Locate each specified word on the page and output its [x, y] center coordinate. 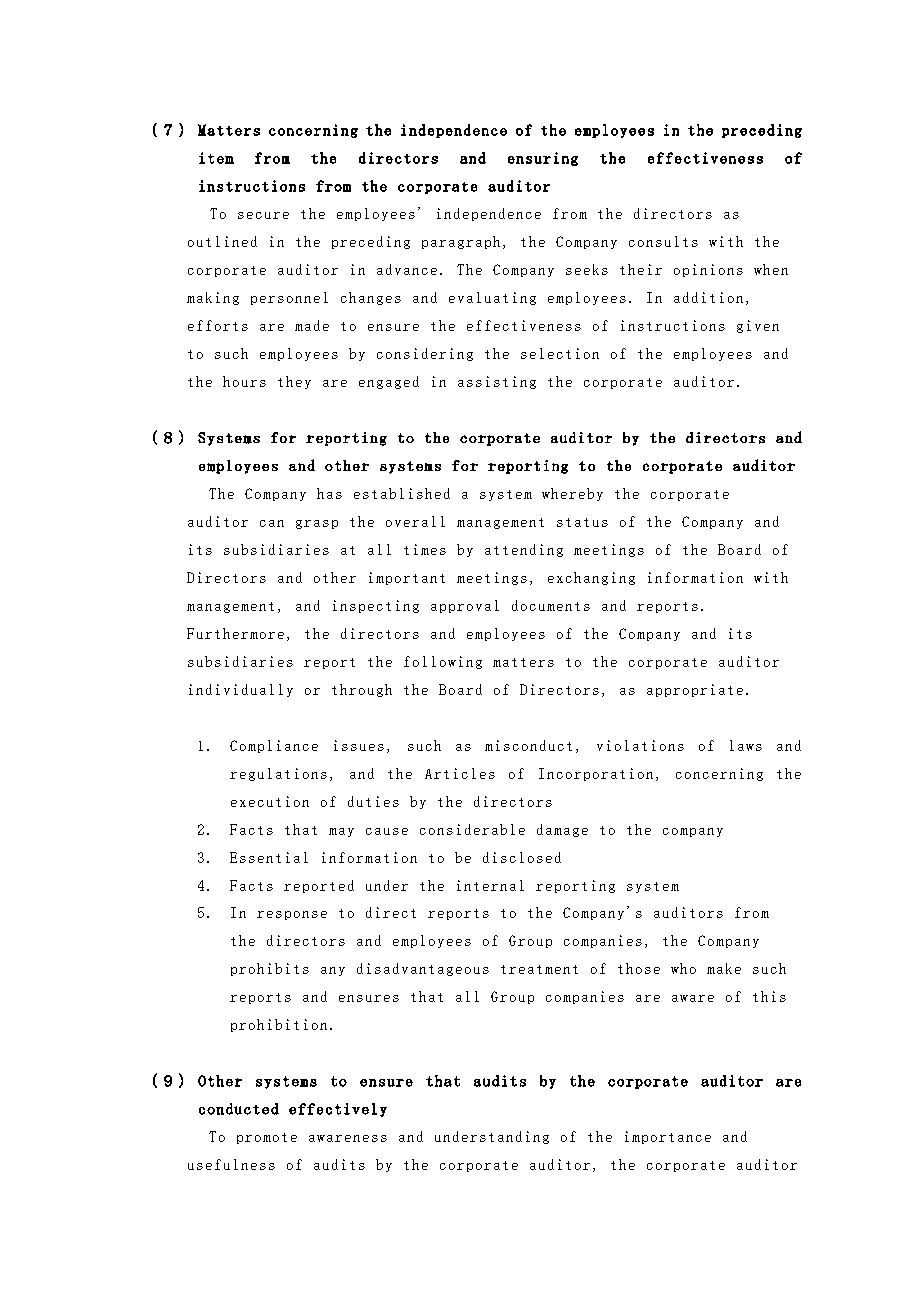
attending [524, 550]
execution [270, 801]
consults [663, 241]
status [582, 522]
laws [746, 745]
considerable [472, 829]
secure [263, 215]
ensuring [543, 159]
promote [267, 1138]
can [272, 523]
